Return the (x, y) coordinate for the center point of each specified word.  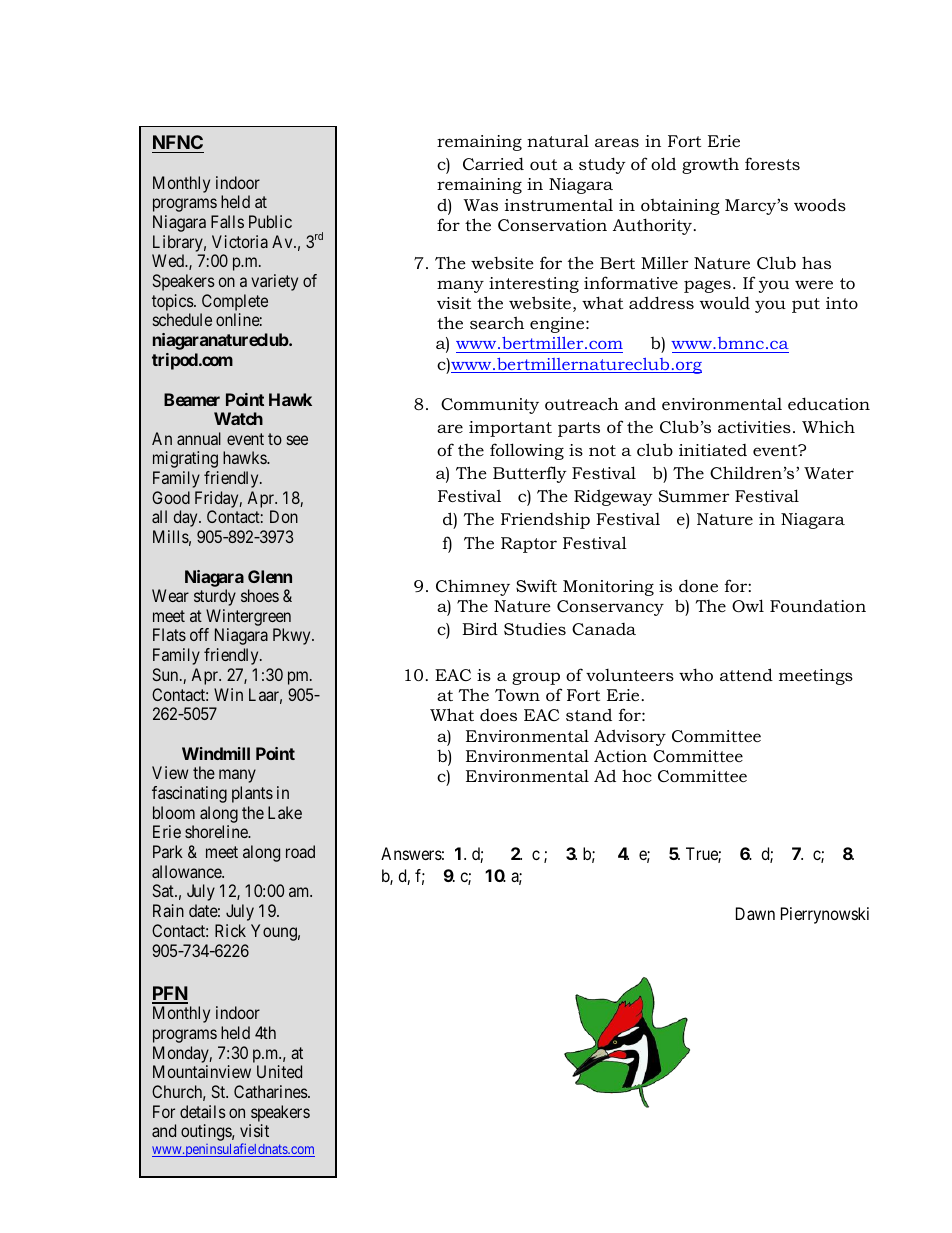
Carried (493, 163)
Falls (227, 221)
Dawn (755, 913)
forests (772, 163)
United (279, 1071)
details (203, 1111)
